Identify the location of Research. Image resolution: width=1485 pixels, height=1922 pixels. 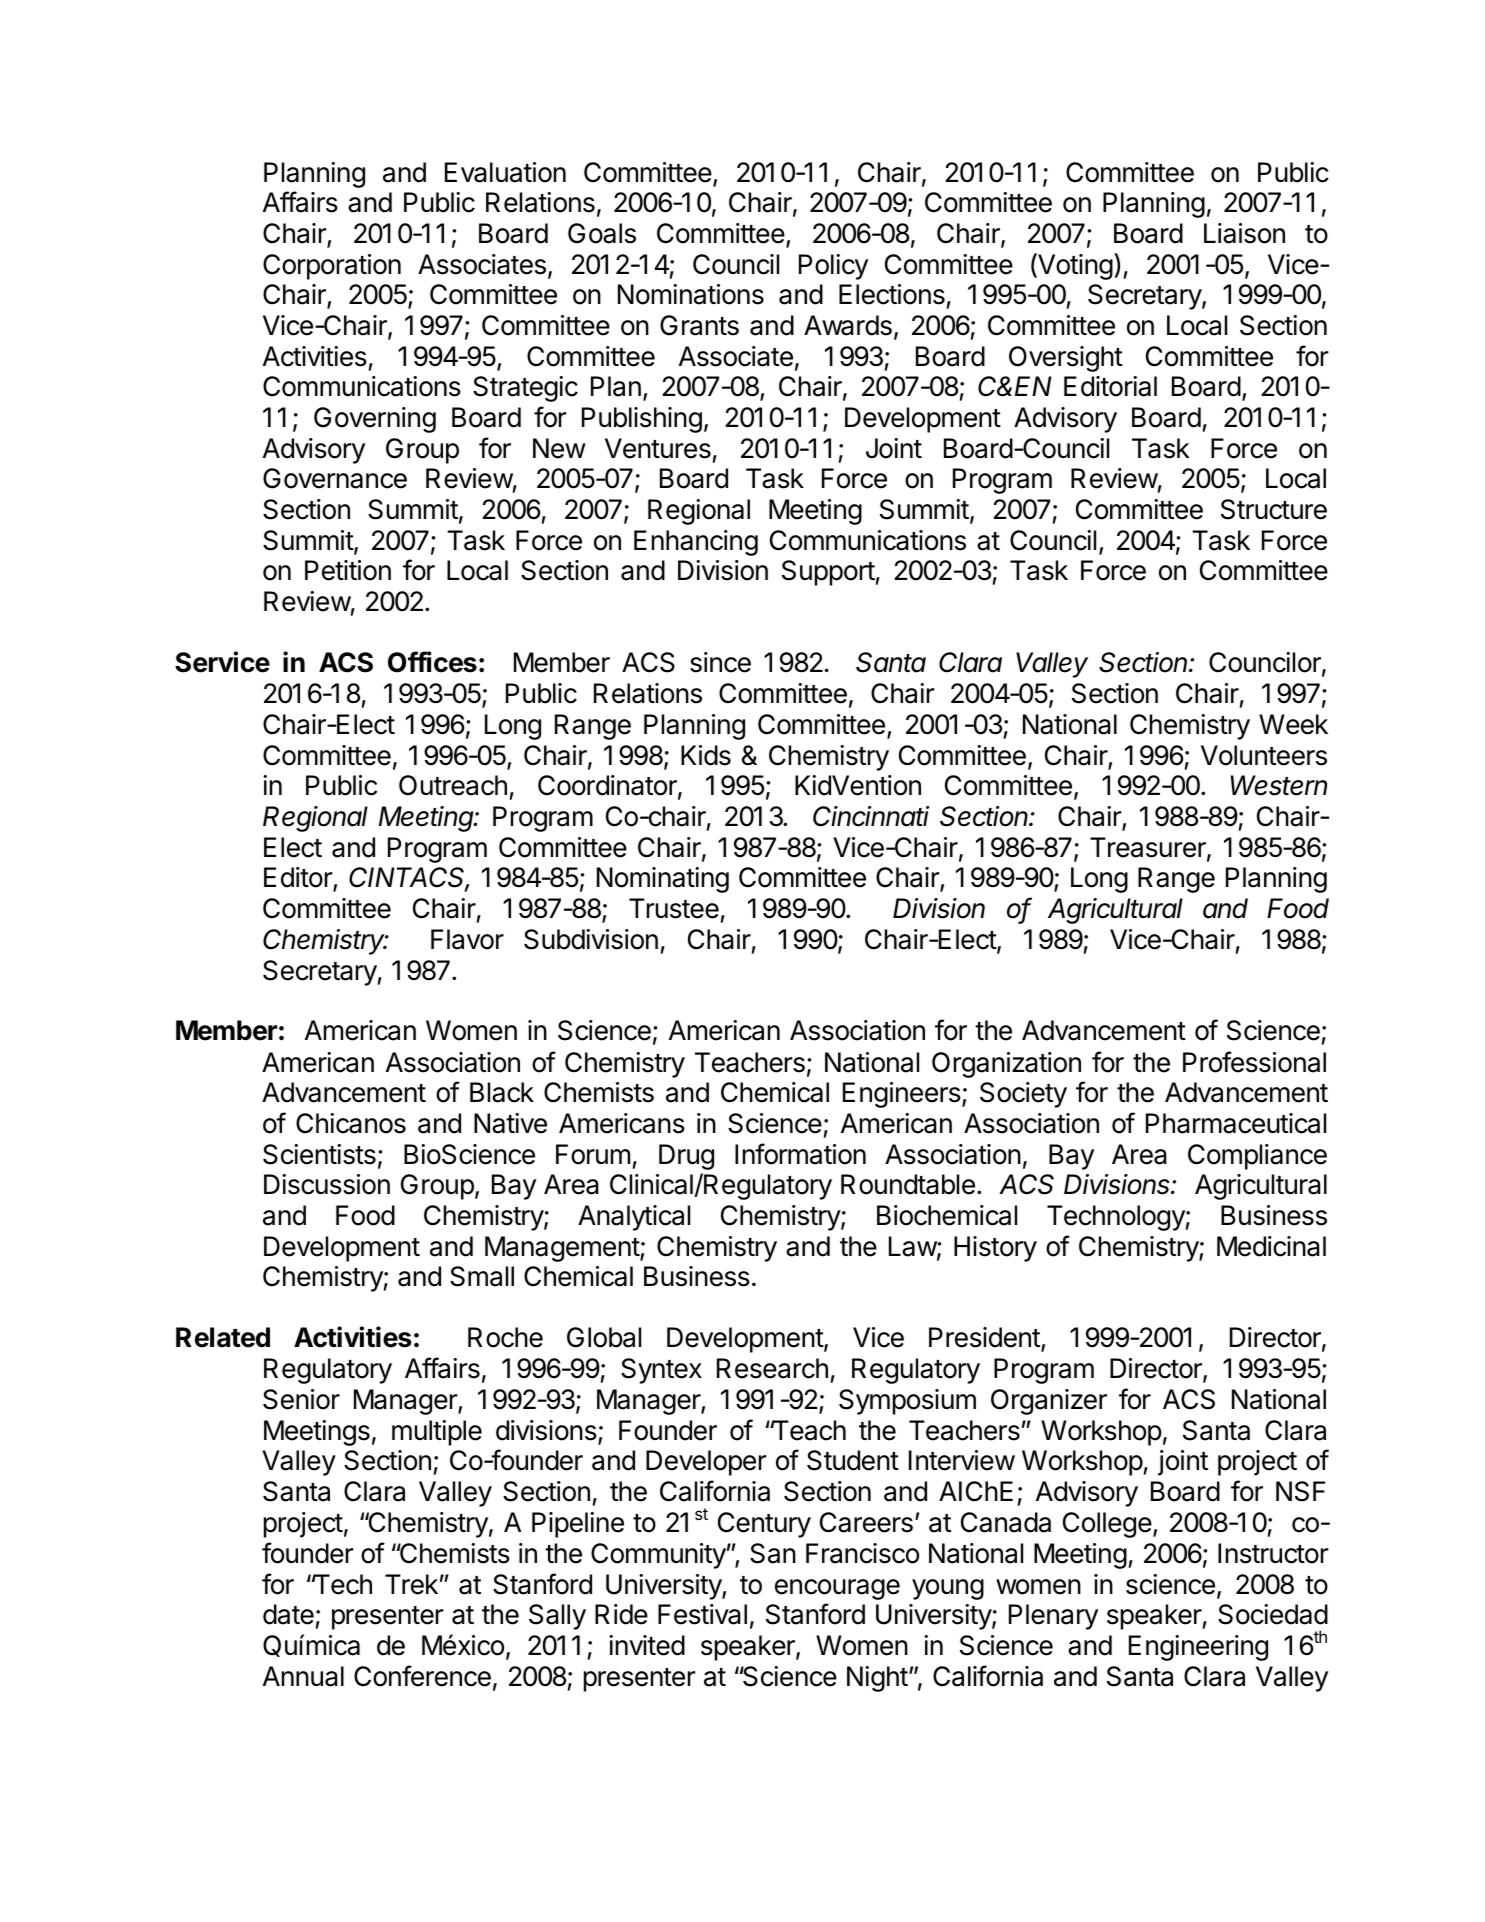
(772, 1368).
